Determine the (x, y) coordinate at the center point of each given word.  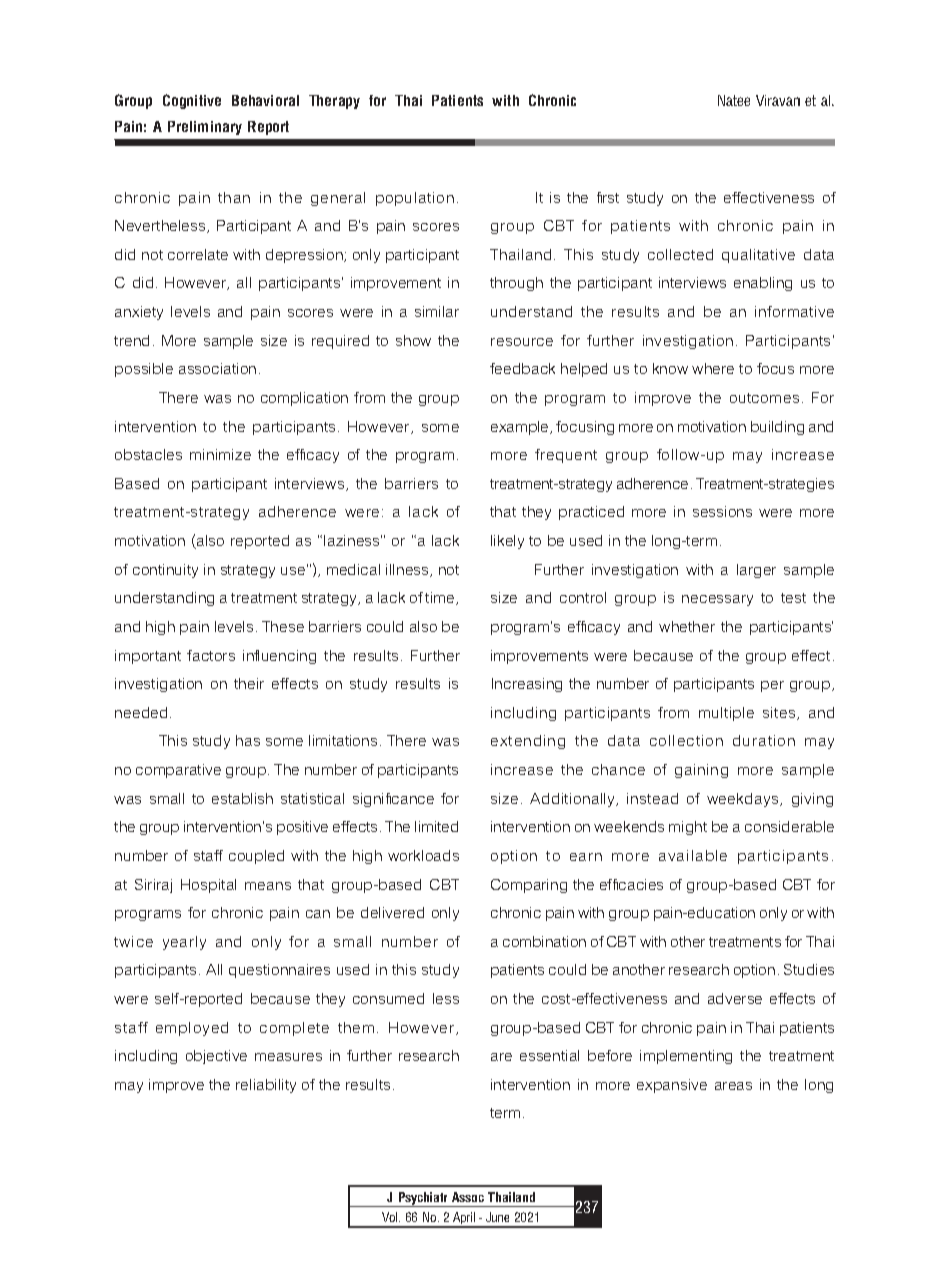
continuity (165, 571)
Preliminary (205, 128)
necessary (717, 600)
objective (216, 1057)
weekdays (744, 800)
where (713, 368)
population (415, 199)
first (608, 197)
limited (436, 826)
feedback (522, 368)
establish (242, 798)
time (441, 598)
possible (144, 370)
